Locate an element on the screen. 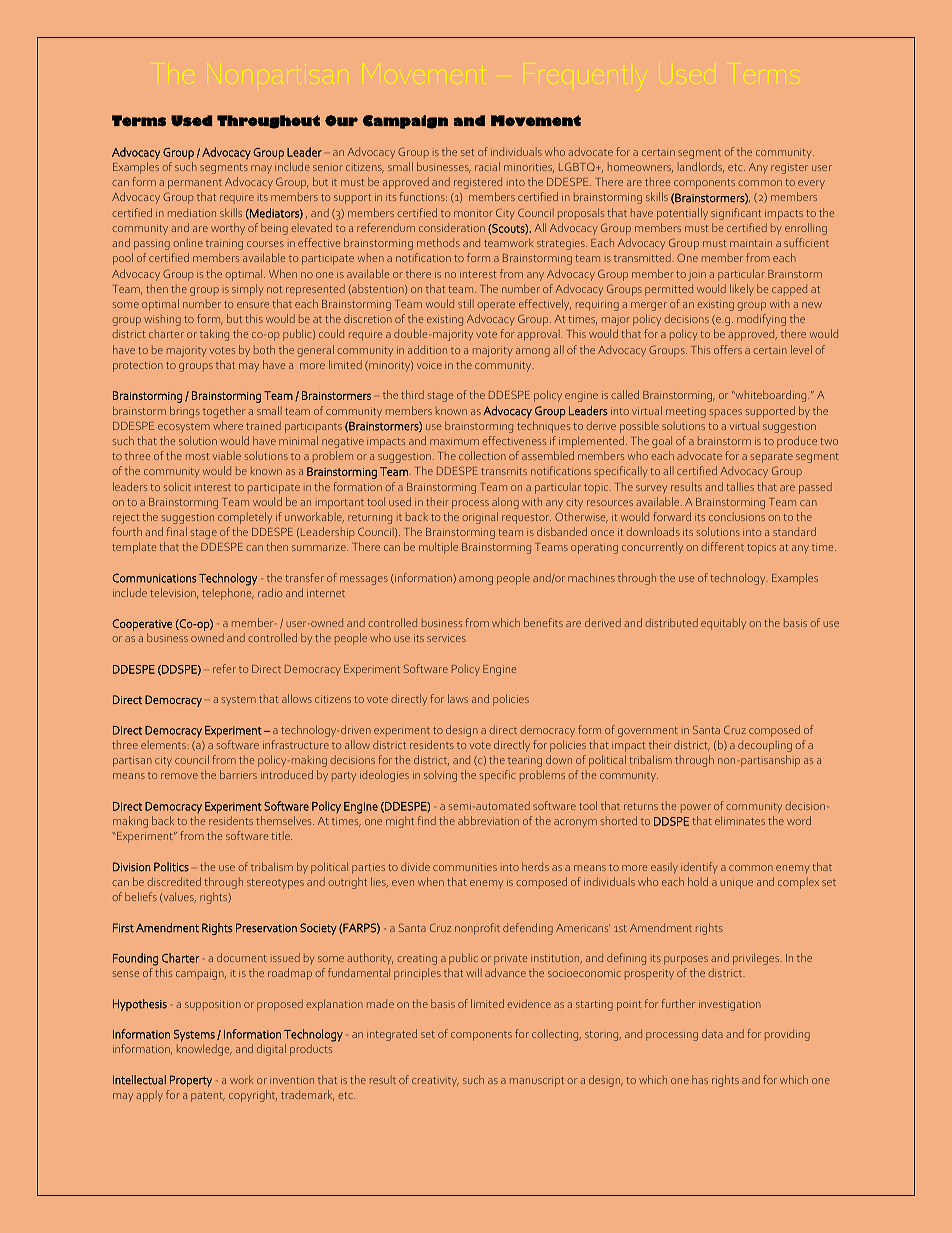  spaces is located at coordinates (725, 413).
